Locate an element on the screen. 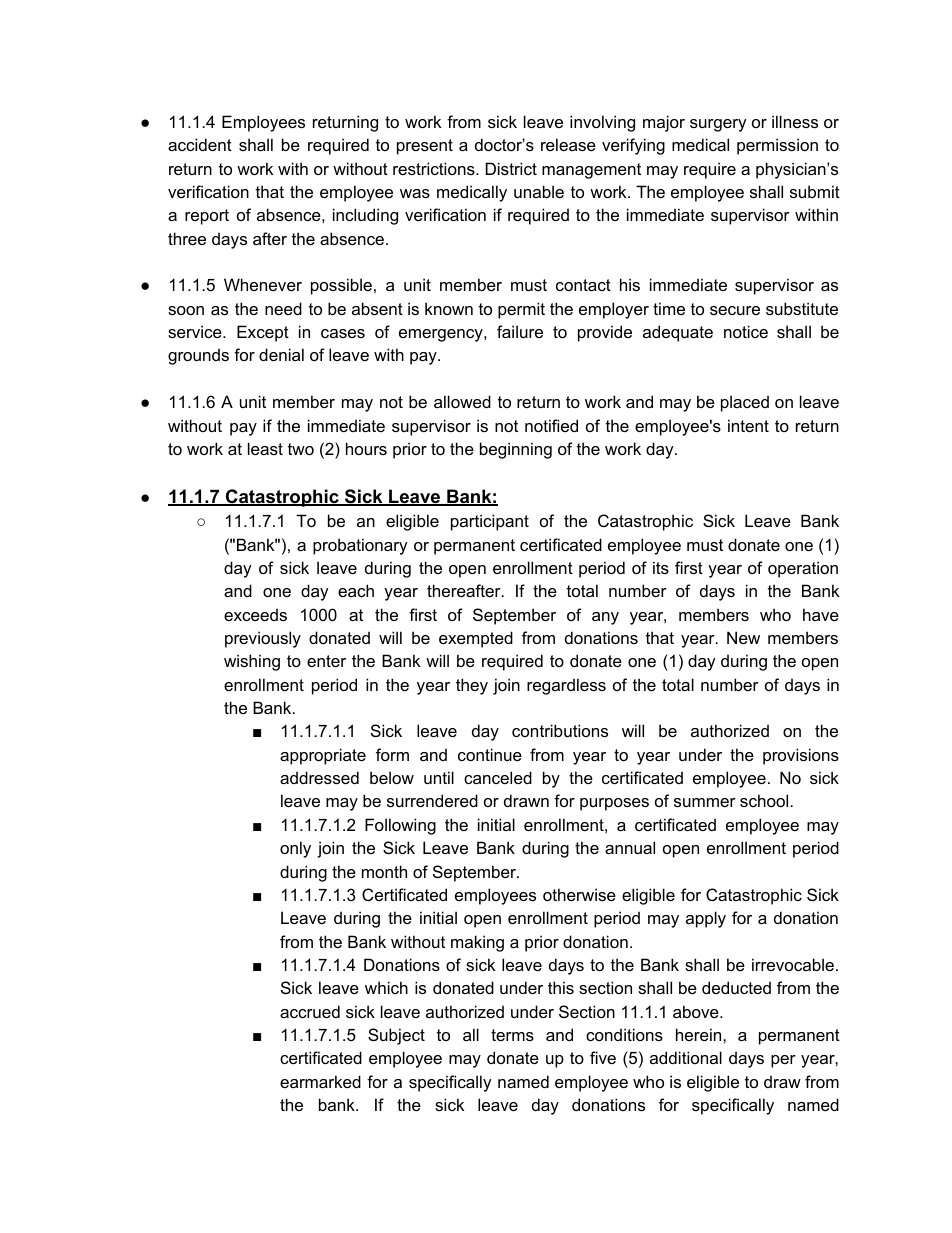 The image size is (952, 1233). least is located at coordinates (265, 448).
